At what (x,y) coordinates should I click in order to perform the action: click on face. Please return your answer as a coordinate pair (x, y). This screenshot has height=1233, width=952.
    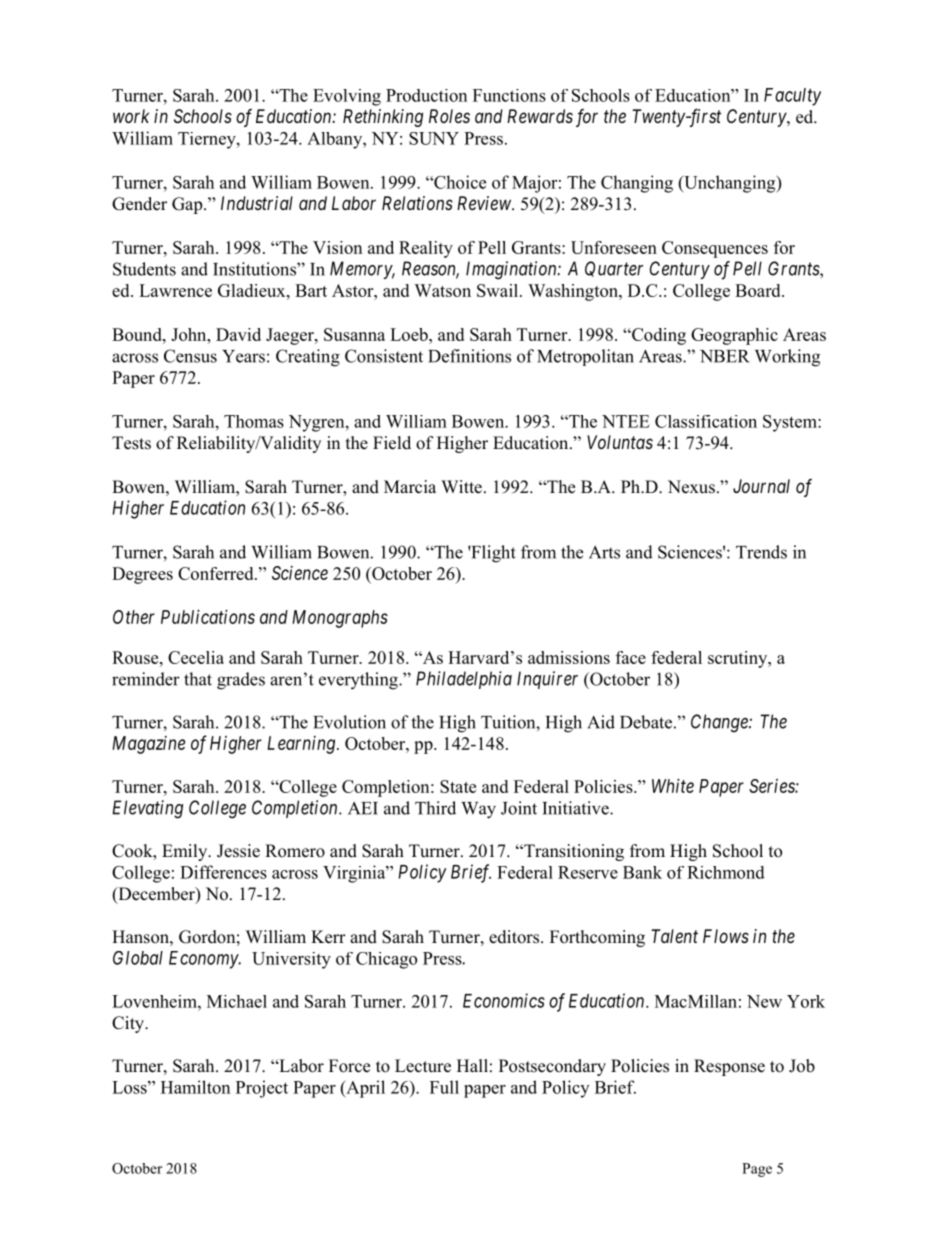
    Looking at the image, I should click on (631, 657).
